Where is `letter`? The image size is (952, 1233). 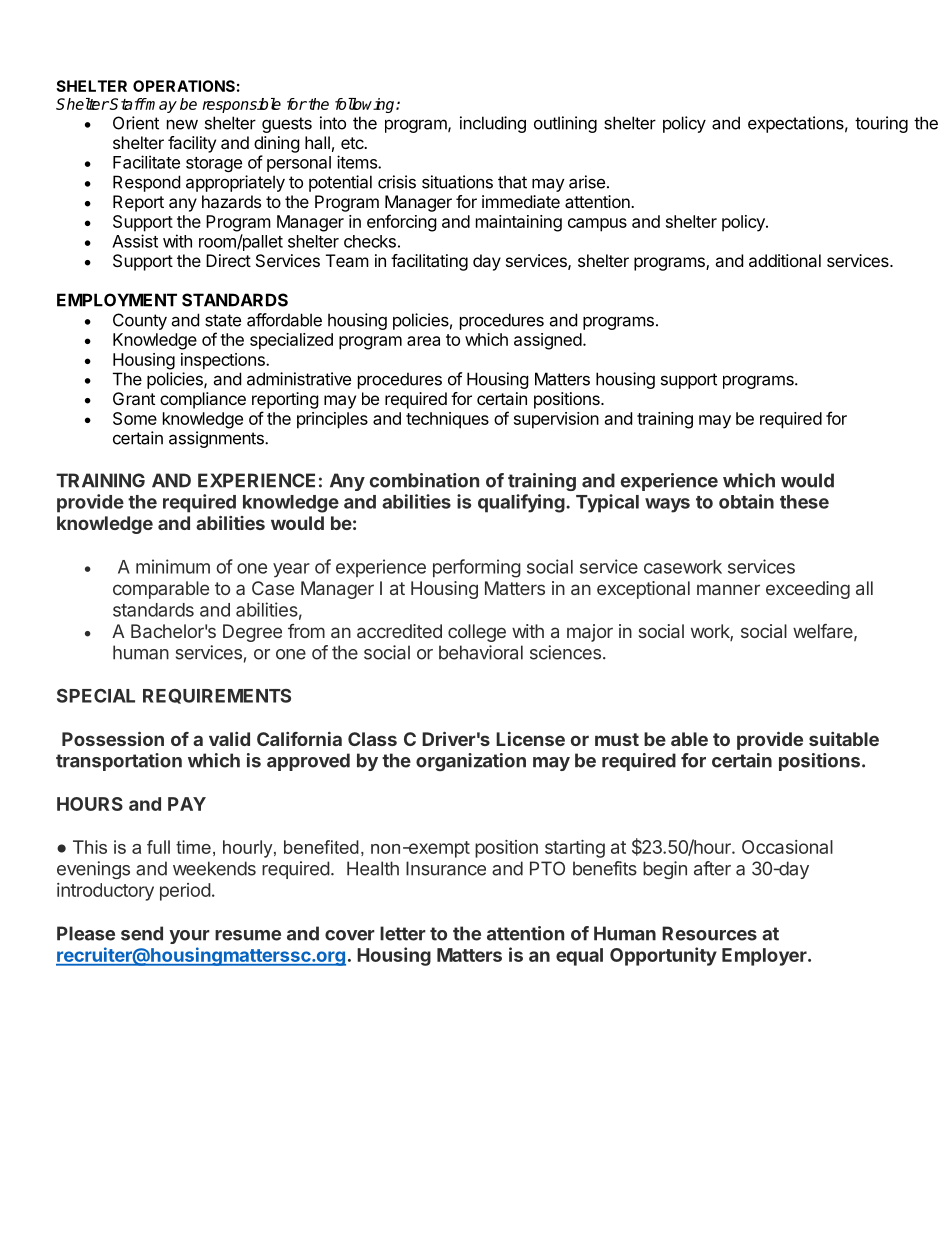
letter is located at coordinates (403, 933).
